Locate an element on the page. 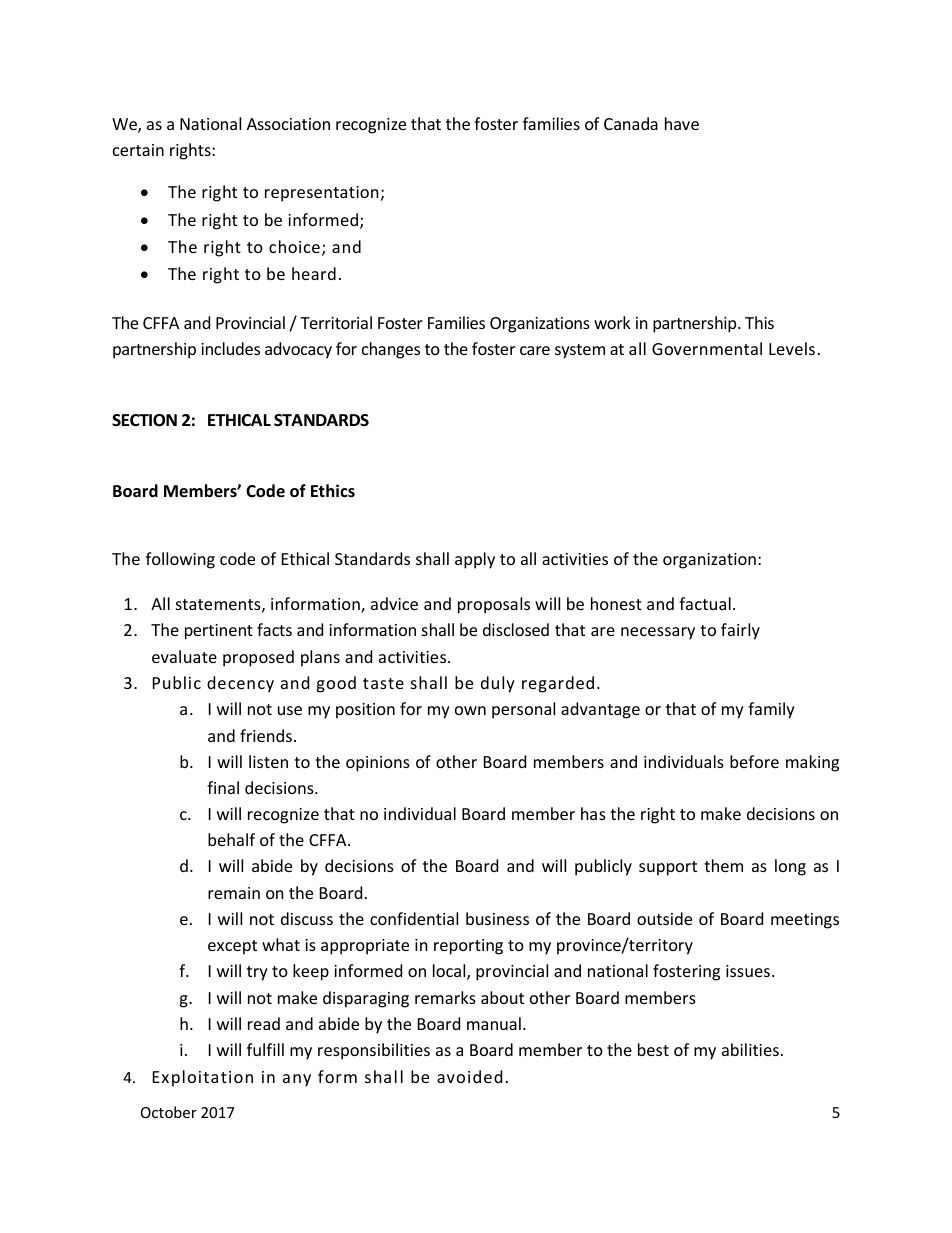  Association is located at coordinates (288, 124).
